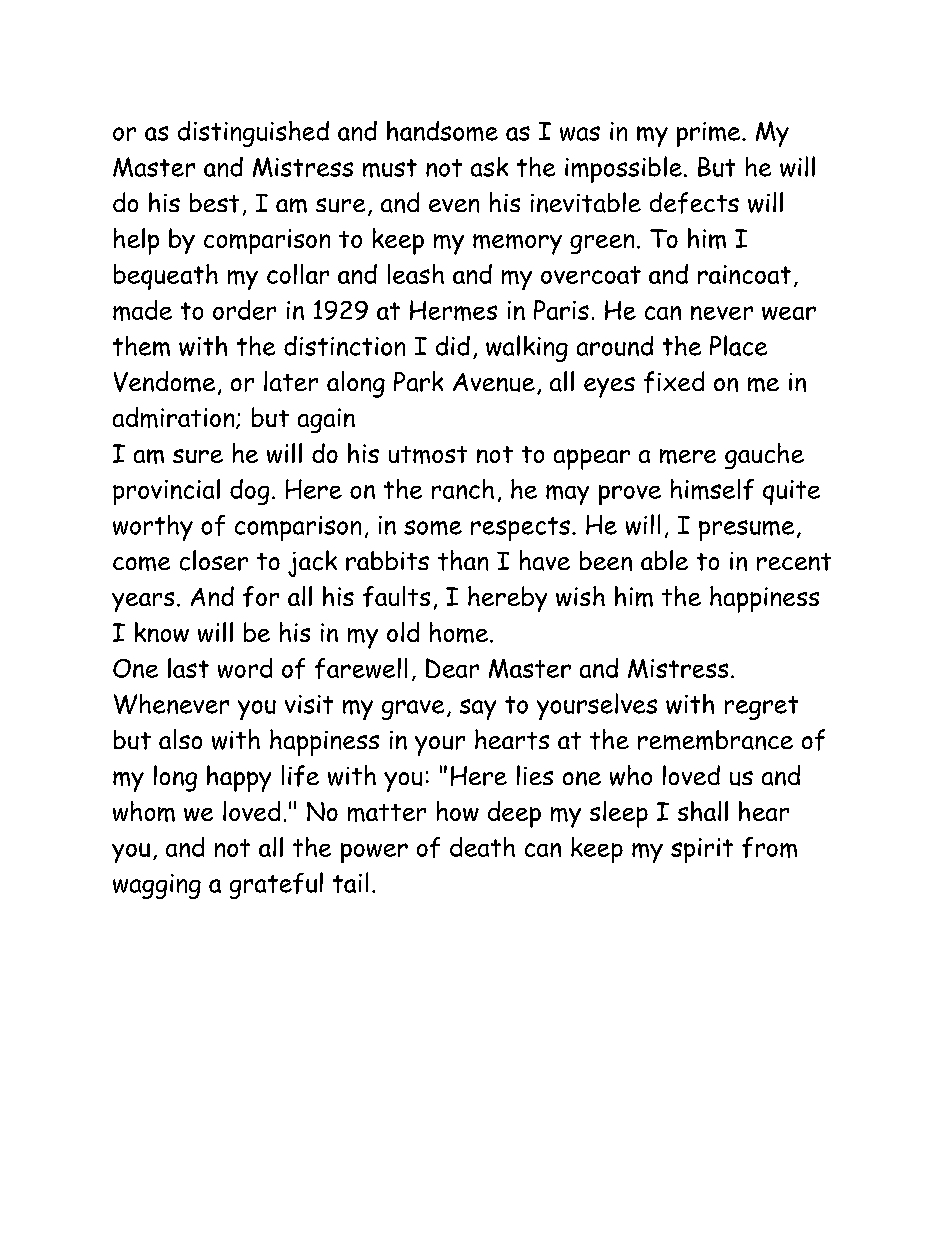 Image resolution: width=952 pixels, height=1233 pixels. What do you see at coordinates (712, 489) in the image?
I see `himself` at bounding box center [712, 489].
